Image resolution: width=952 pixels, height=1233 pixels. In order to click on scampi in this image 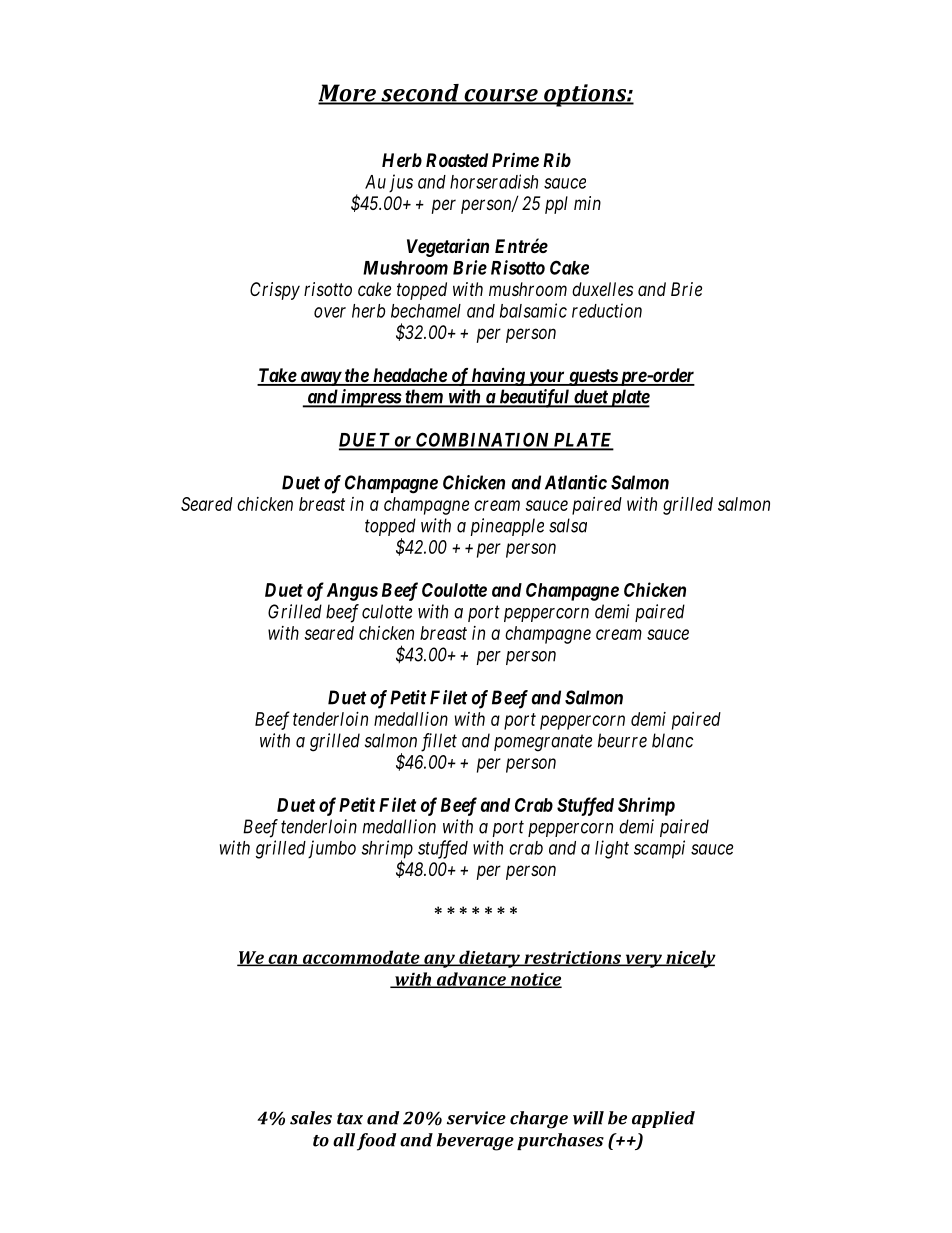, I will do `click(659, 849)`.
